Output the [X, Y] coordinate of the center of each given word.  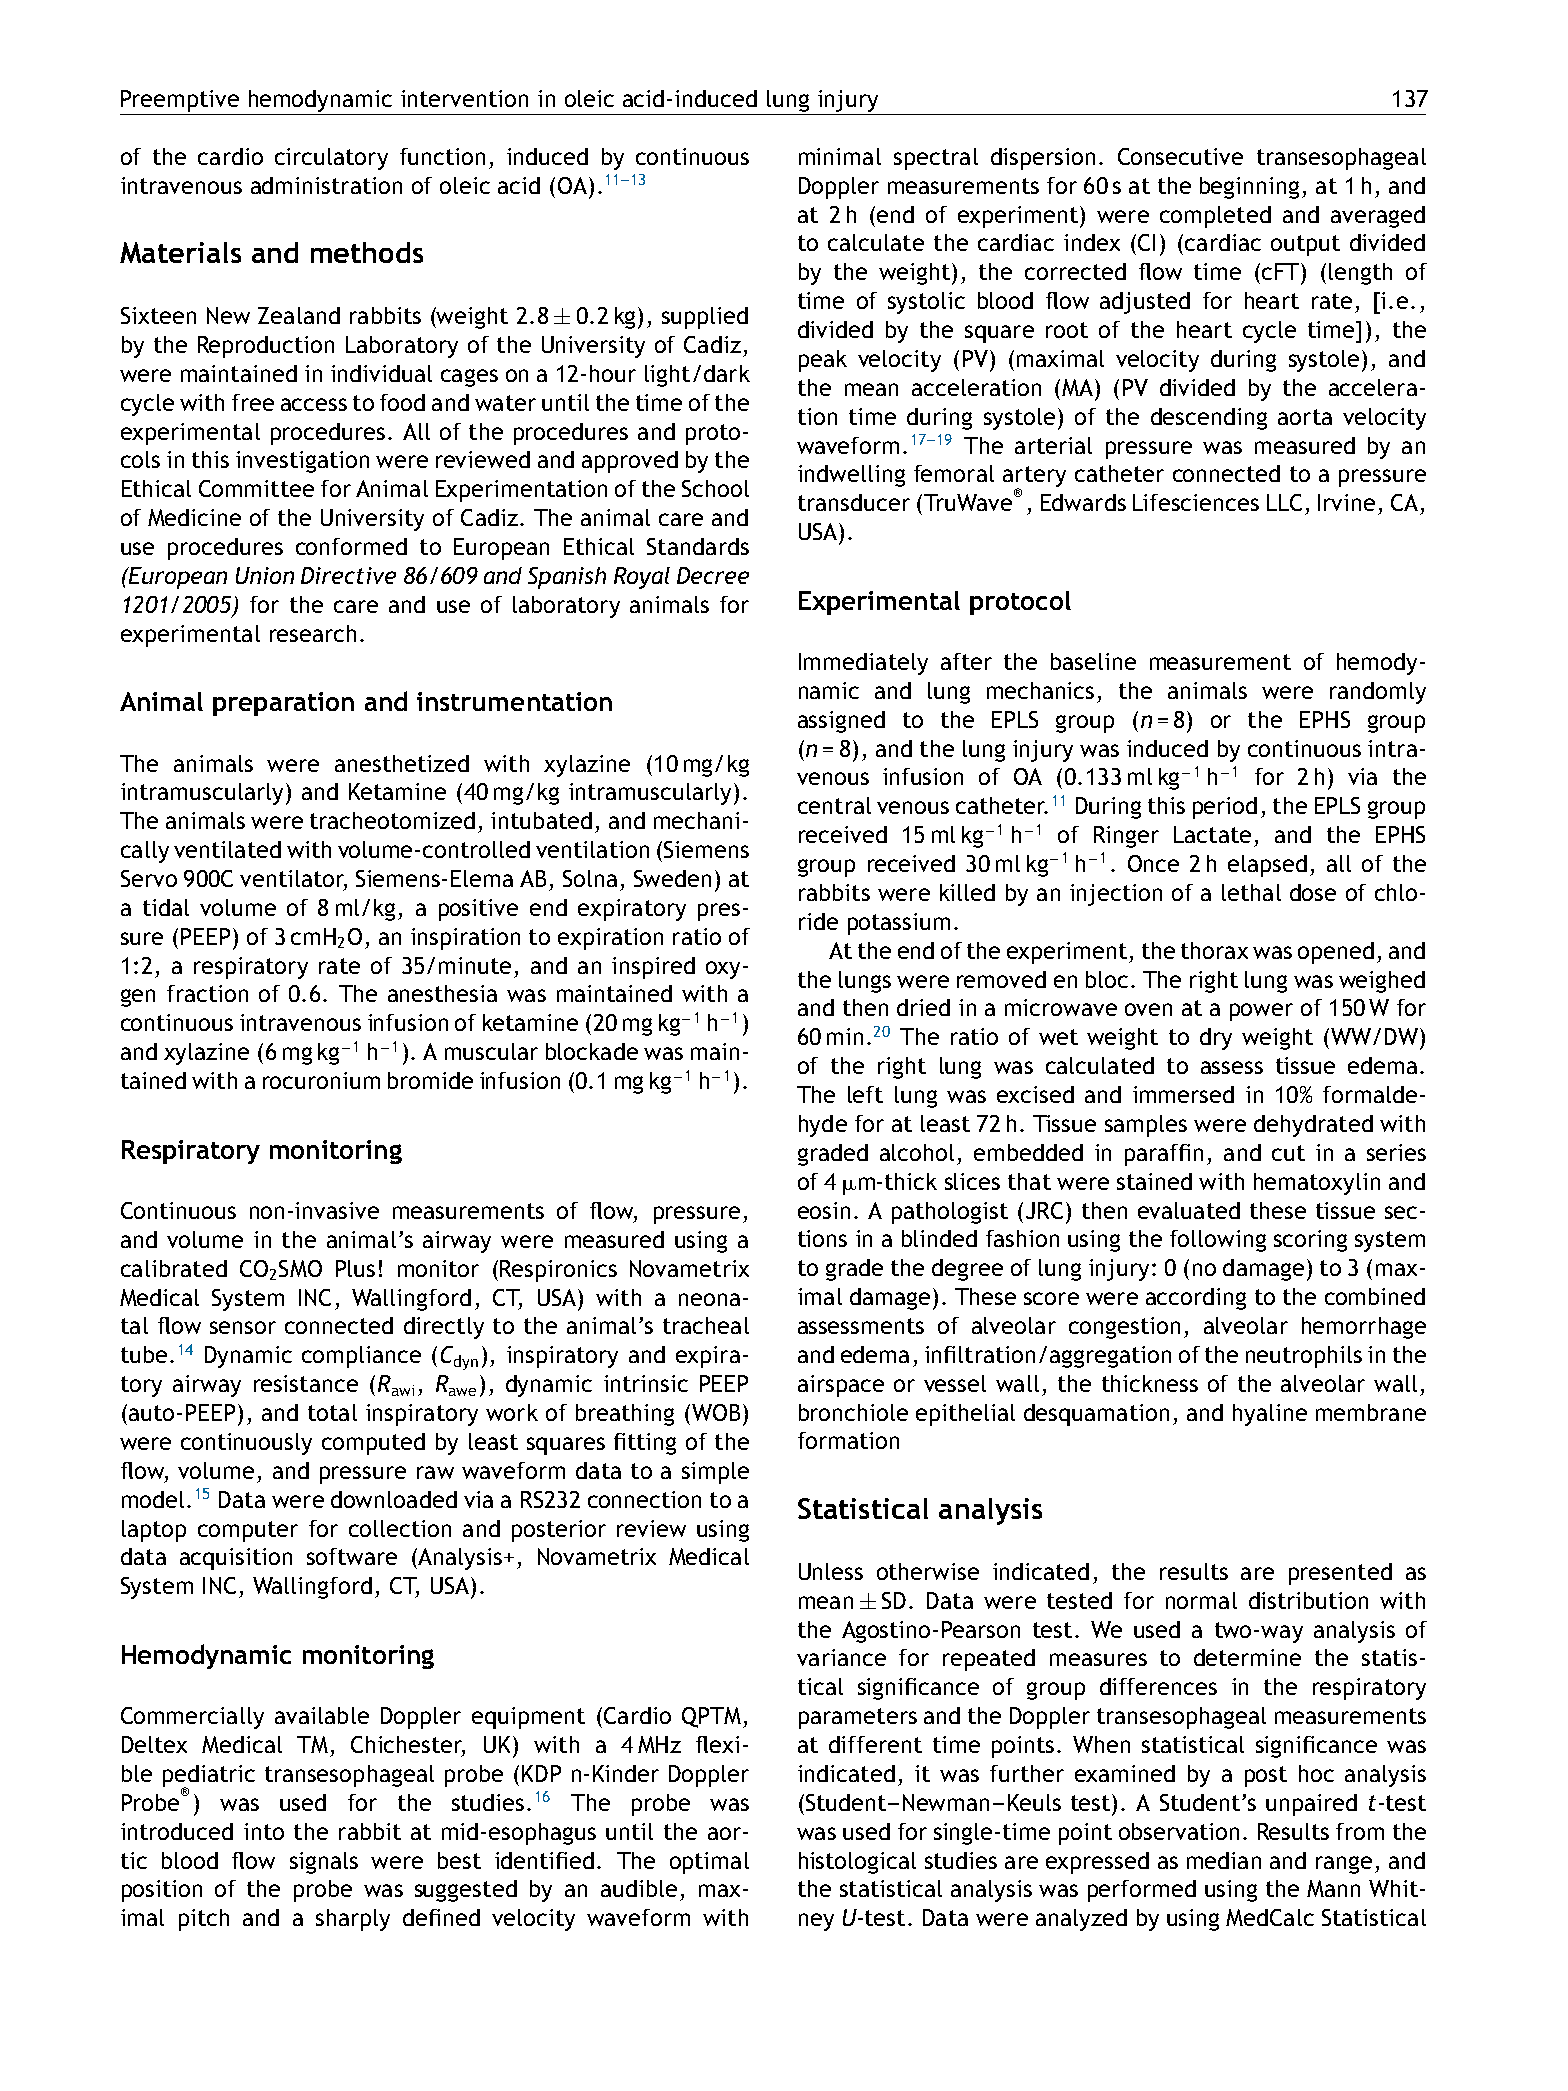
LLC [1284, 502]
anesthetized [402, 763]
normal [1201, 1600]
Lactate [1212, 834]
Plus [355, 1268]
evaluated [1189, 1210]
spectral [936, 159]
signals [324, 1863]
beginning [1249, 188]
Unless [831, 1571]
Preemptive [180, 101]
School [715, 488]
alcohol [917, 1152]
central [834, 805]
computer [248, 1531]
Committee [256, 488]
